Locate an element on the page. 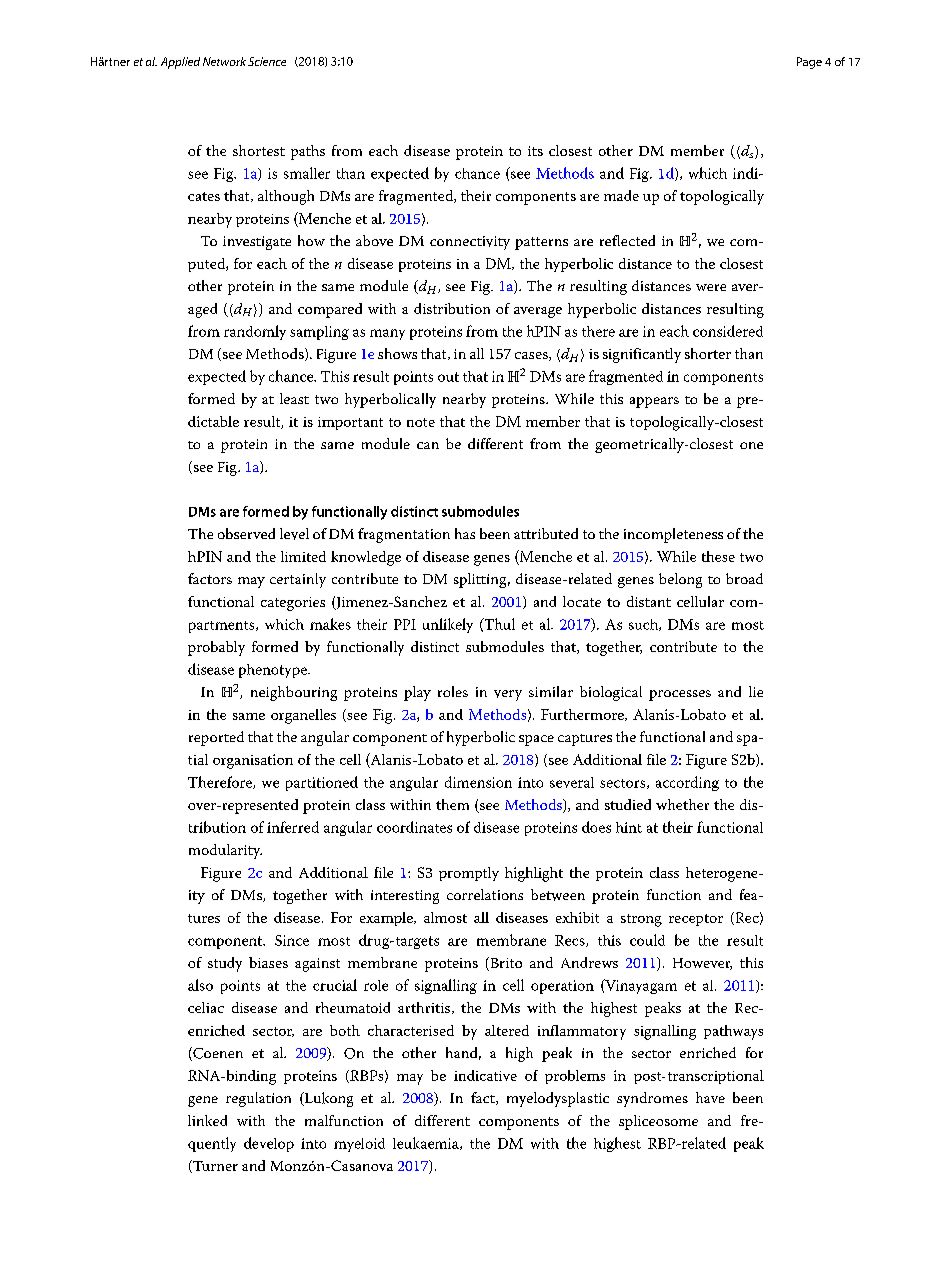 Image resolution: width=952 pixels, height=1271 pixels. its is located at coordinates (535, 151).
